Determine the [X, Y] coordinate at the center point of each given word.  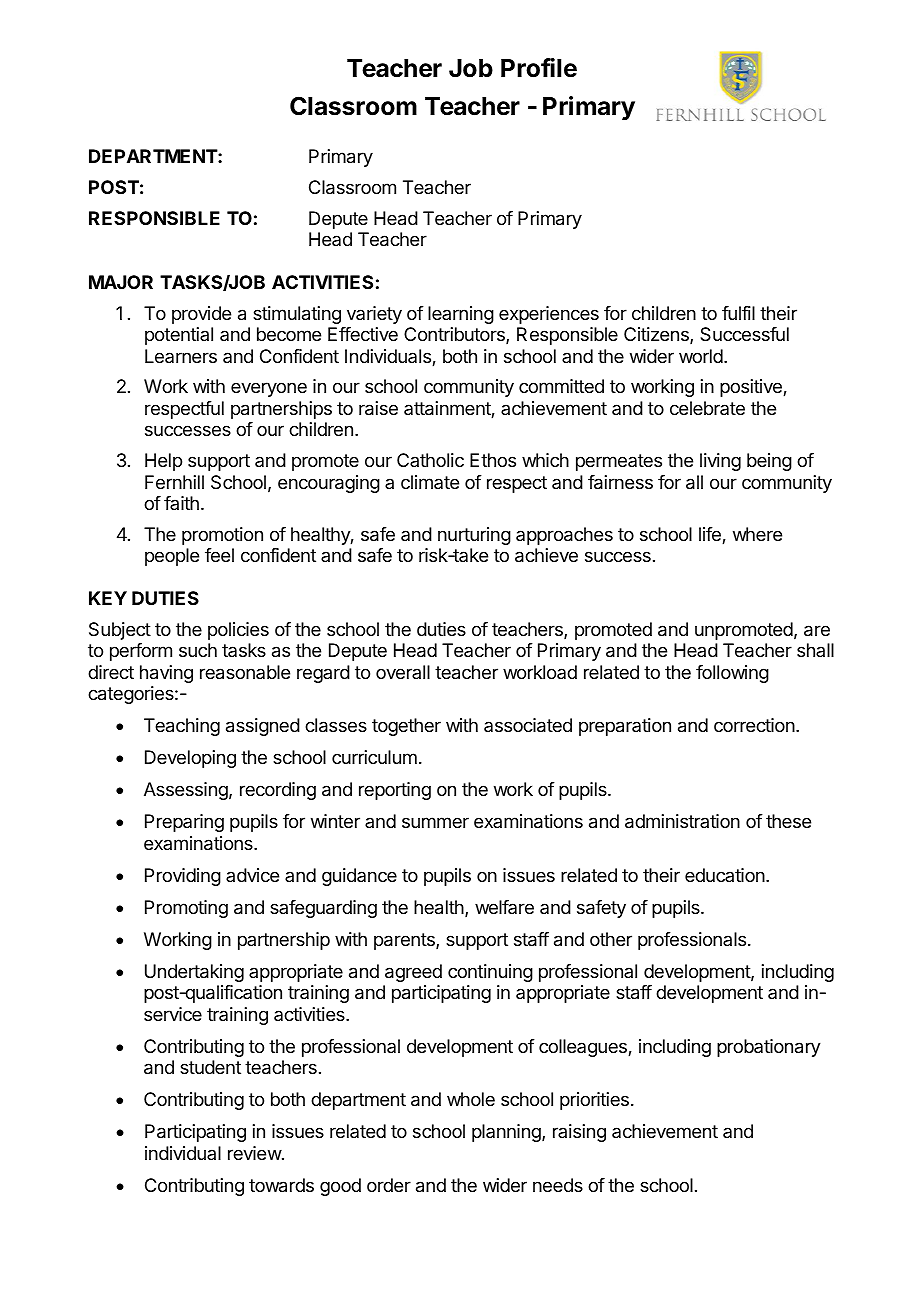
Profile [539, 68]
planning [507, 1133]
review [255, 1153]
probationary [769, 1048]
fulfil [738, 313]
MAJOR [121, 282]
